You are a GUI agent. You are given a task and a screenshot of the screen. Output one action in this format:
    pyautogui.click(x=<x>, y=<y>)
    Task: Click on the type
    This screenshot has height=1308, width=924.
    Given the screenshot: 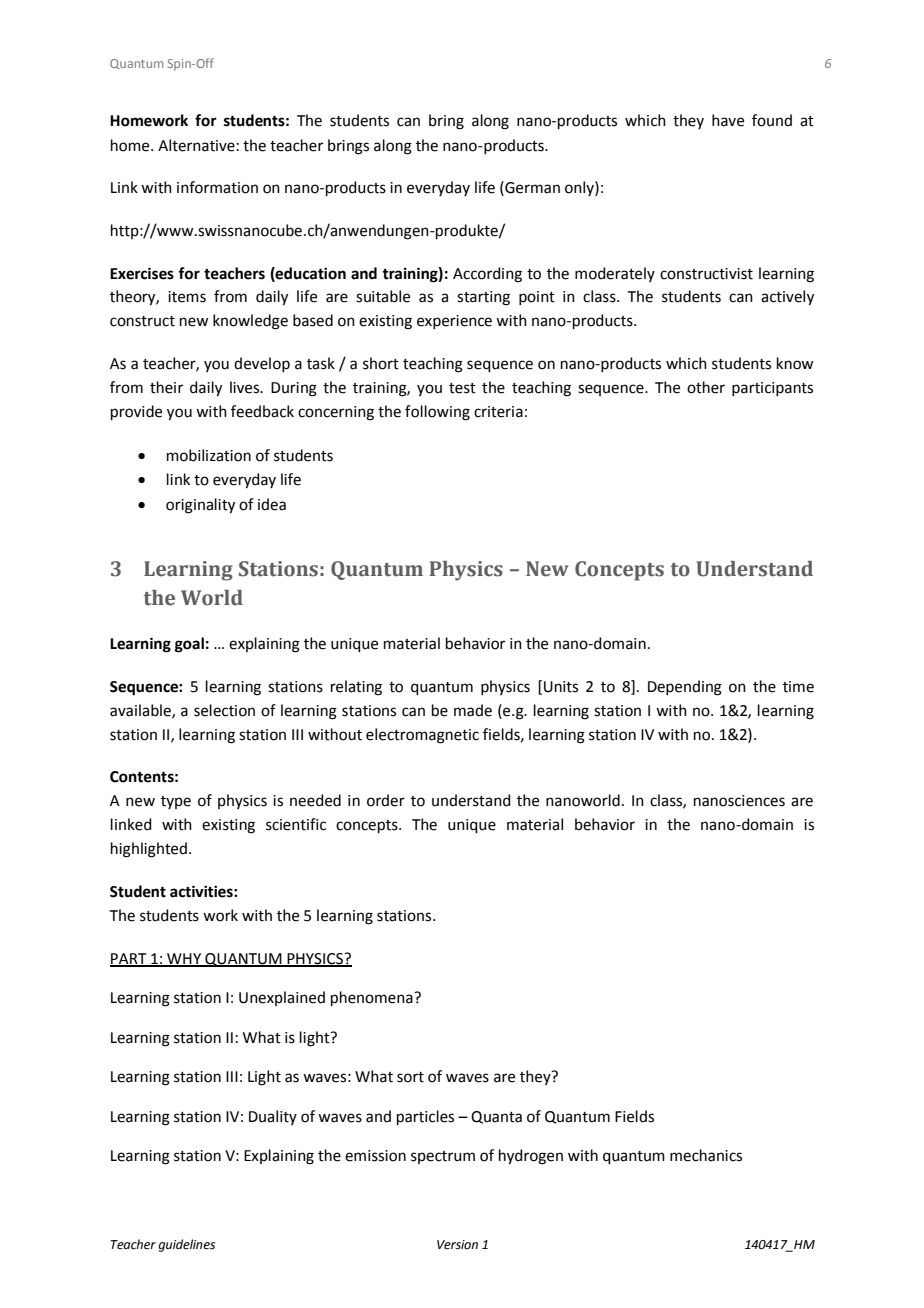 What is the action you would take?
    pyautogui.click(x=176, y=802)
